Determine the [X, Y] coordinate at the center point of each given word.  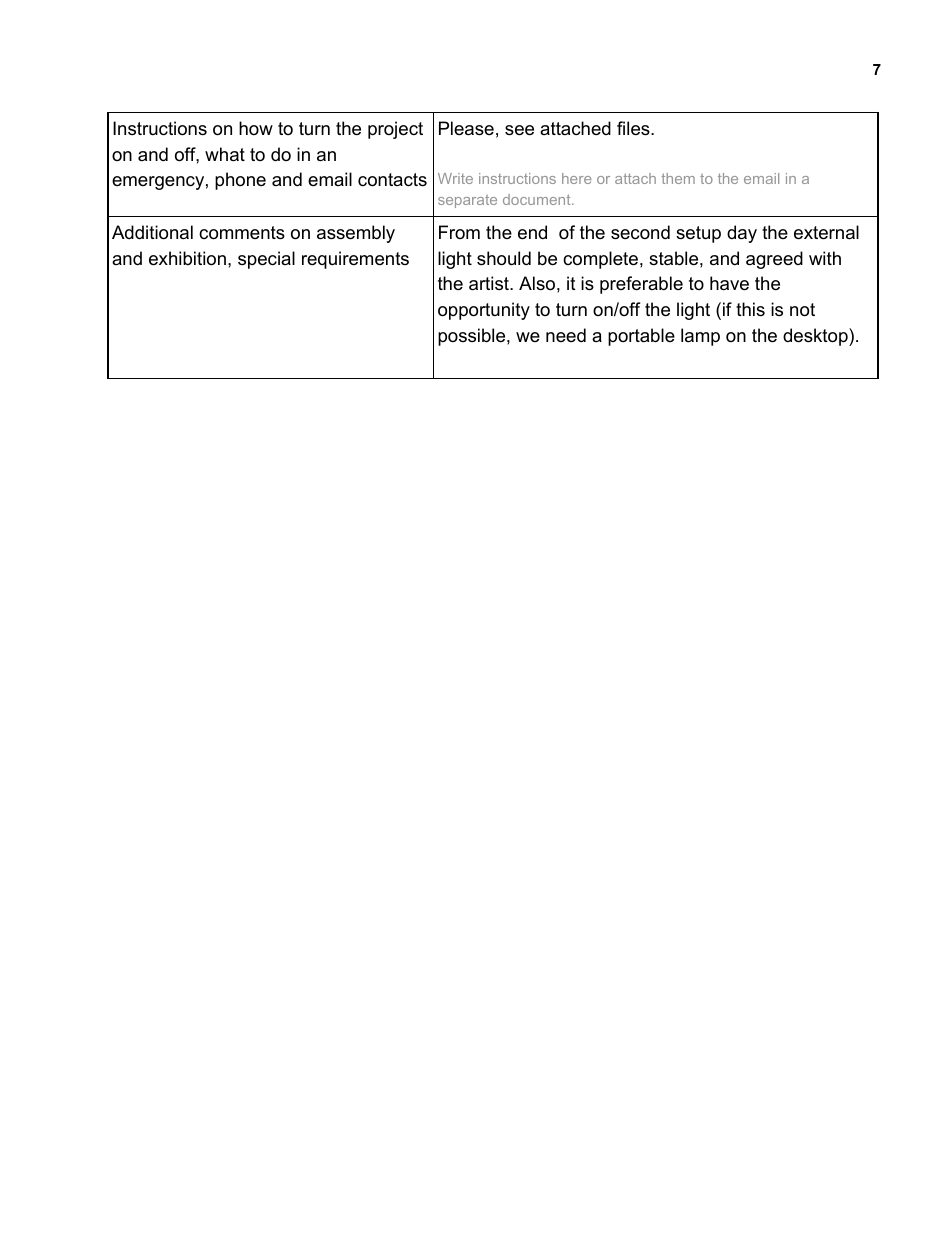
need [566, 335]
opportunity [484, 311]
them [678, 178]
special [266, 260]
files [634, 128]
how [256, 128]
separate [467, 201]
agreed [774, 260]
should [504, 258]
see [519, 130]
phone [240, 181]
